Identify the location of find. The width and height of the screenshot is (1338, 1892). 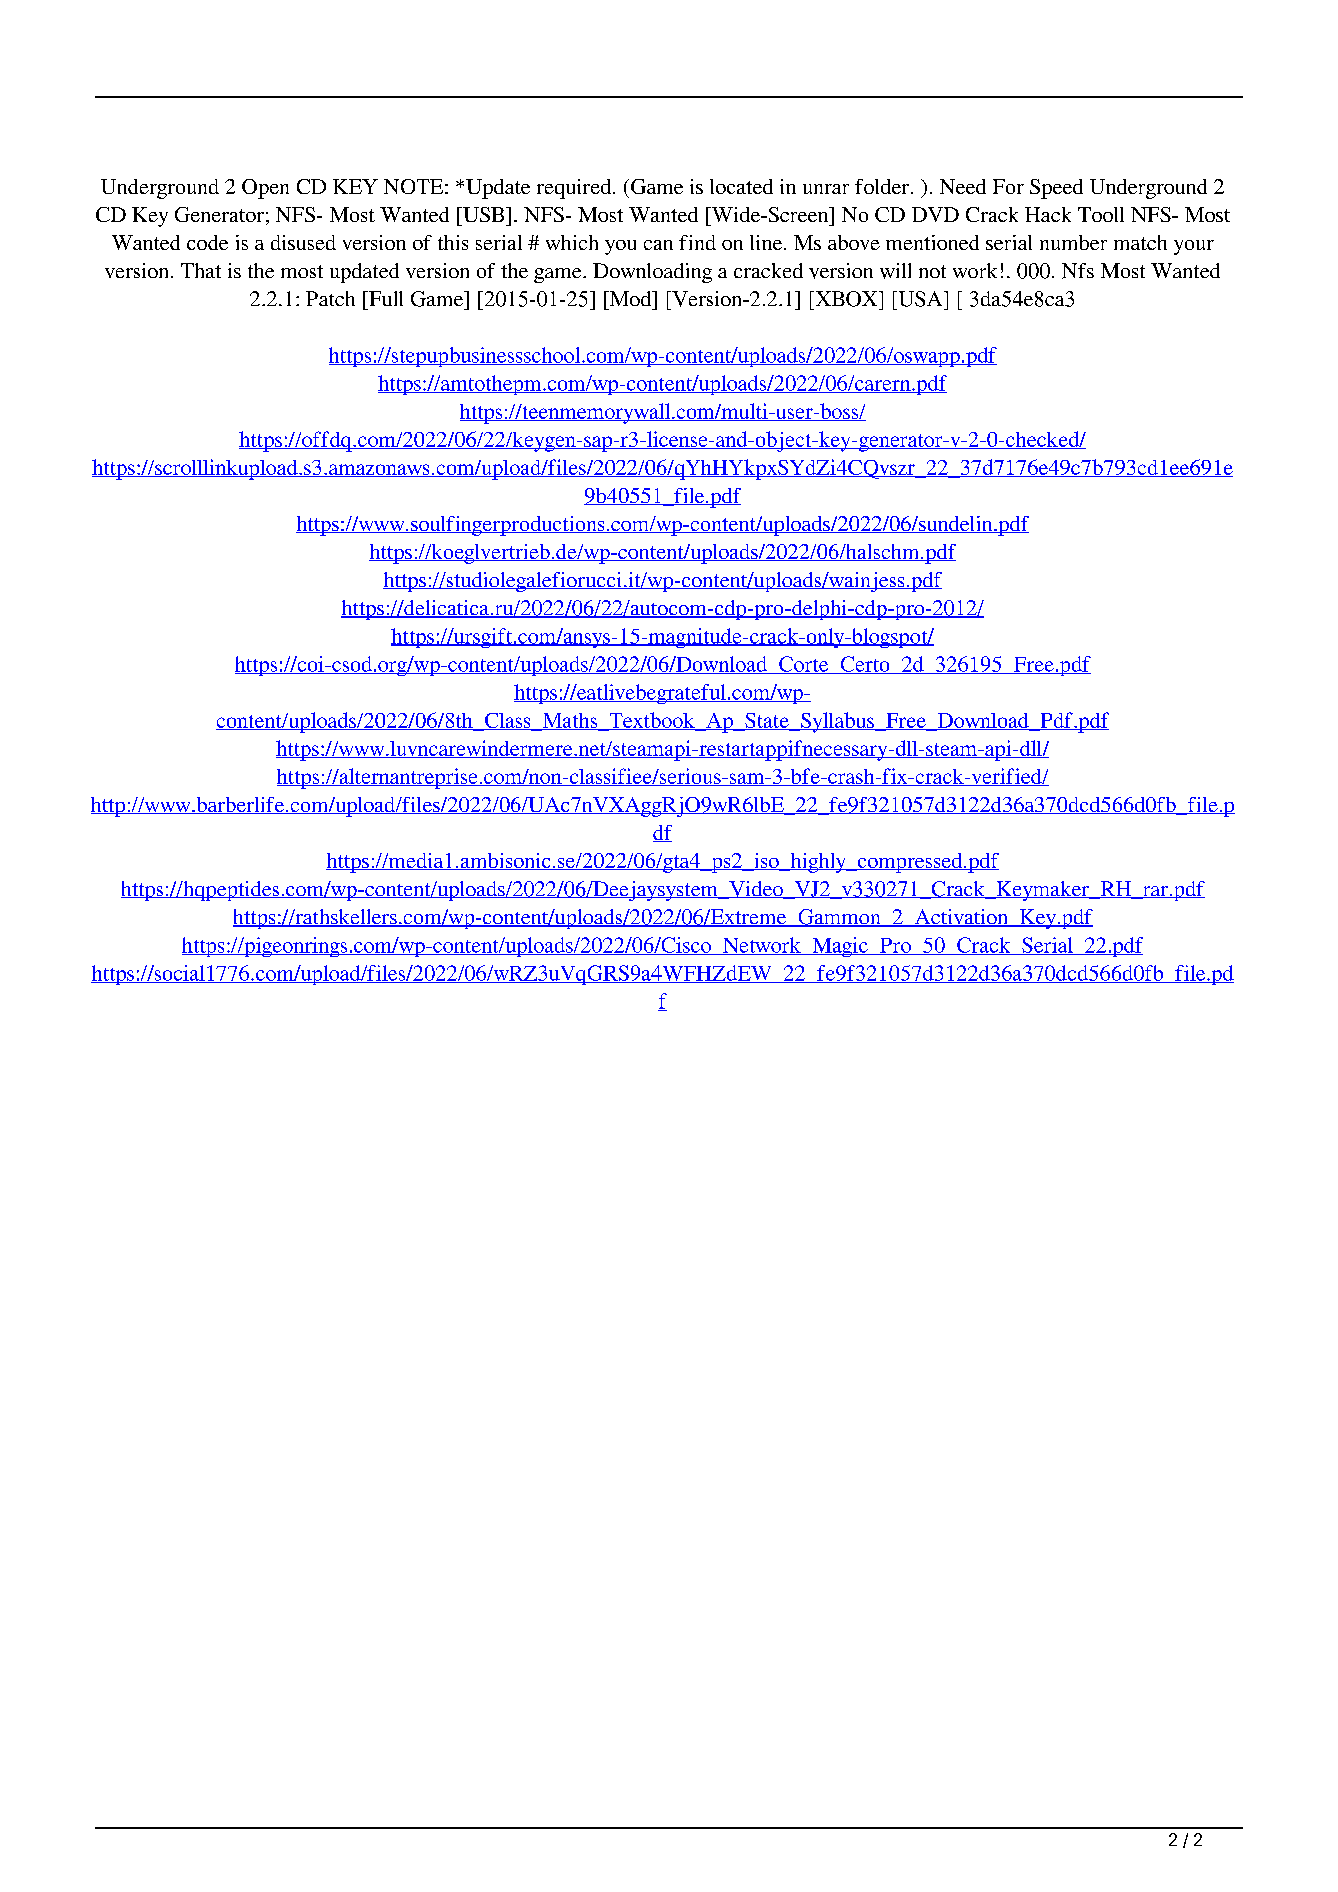
(697, 242).
